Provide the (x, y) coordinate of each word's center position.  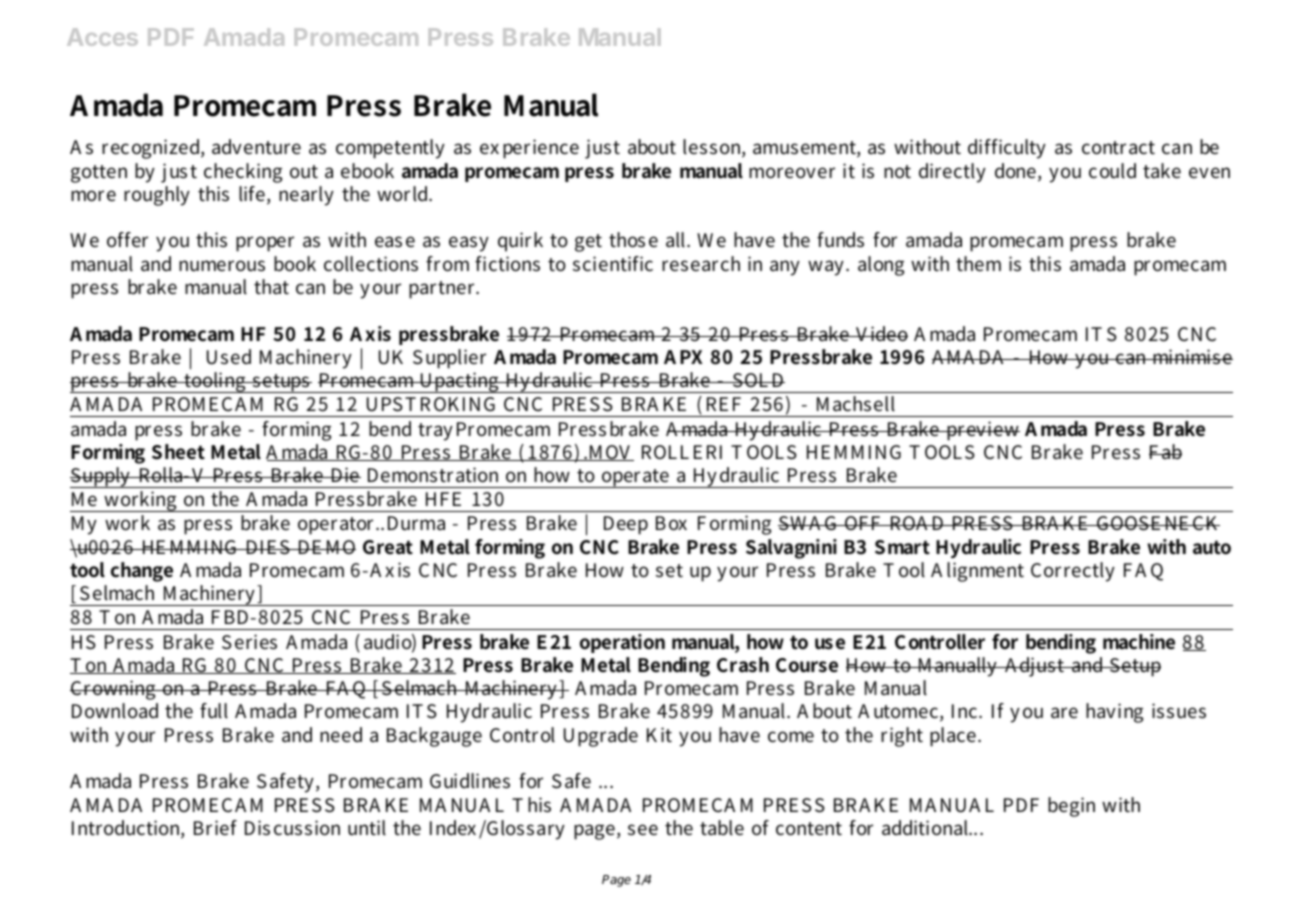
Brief (215, 827)
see (643, 830)
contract (1118, 148)
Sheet (178, 452)
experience (529, 149)
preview (982, 431)
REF (724, 404)
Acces (102, 37)
